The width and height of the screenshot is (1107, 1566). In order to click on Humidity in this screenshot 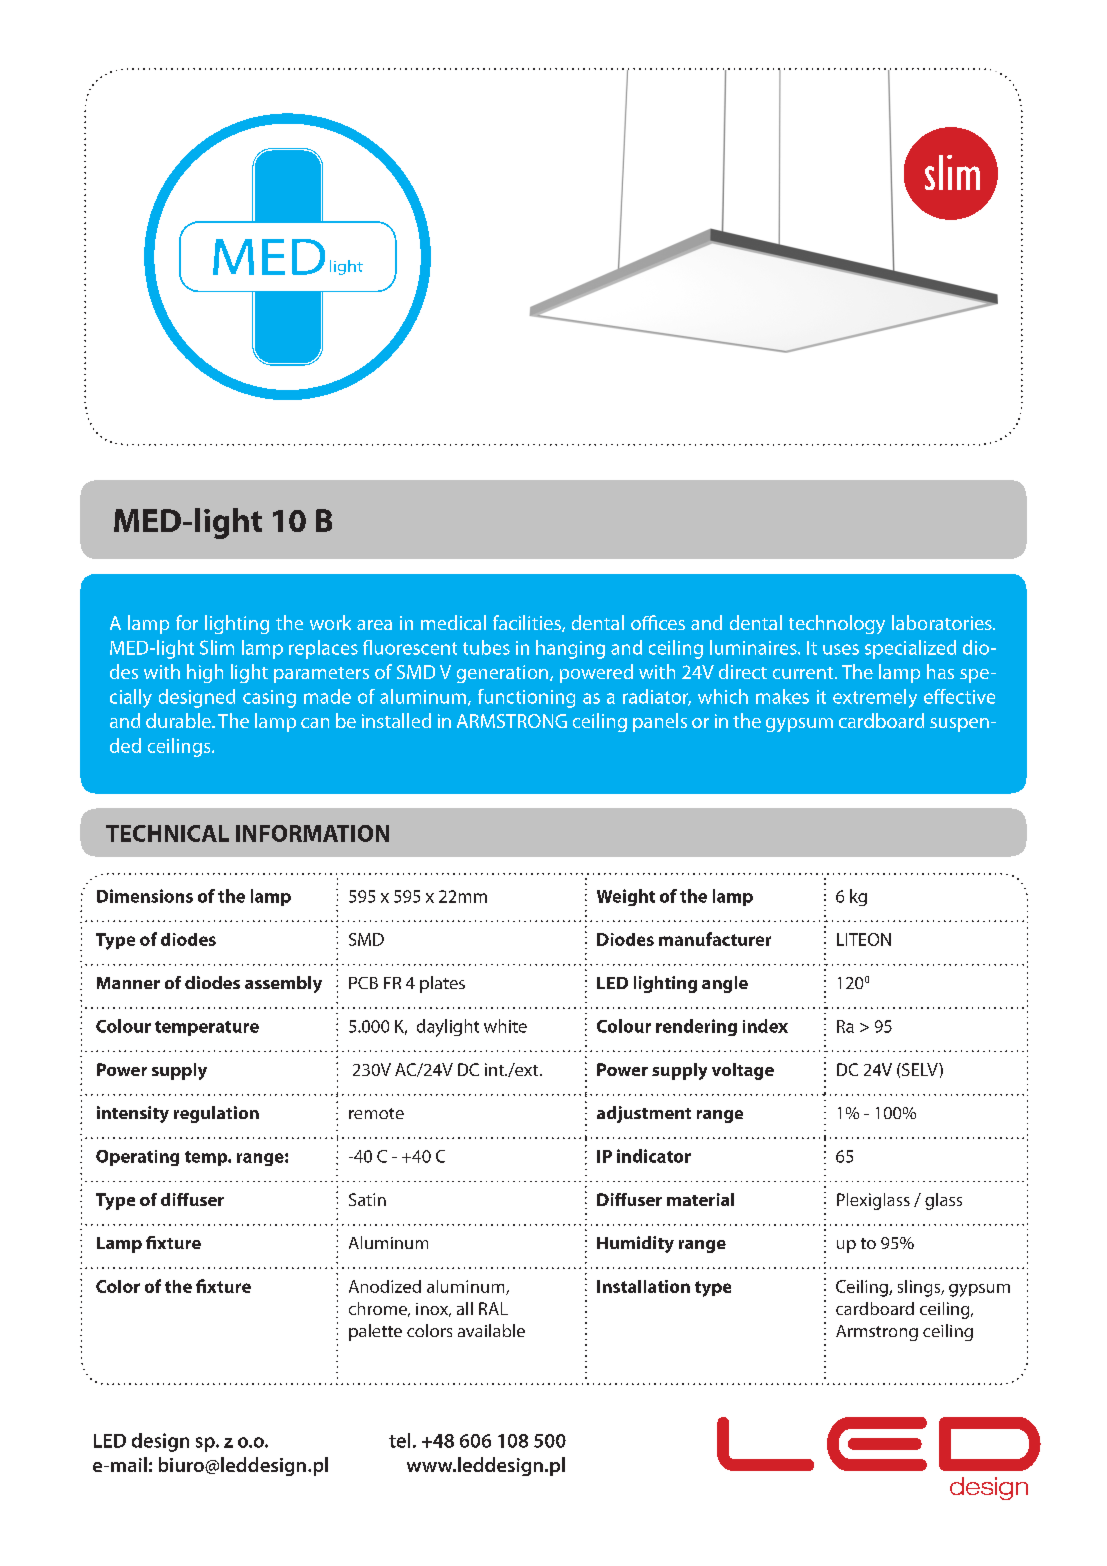, I will do `click(635, 1244)`.
